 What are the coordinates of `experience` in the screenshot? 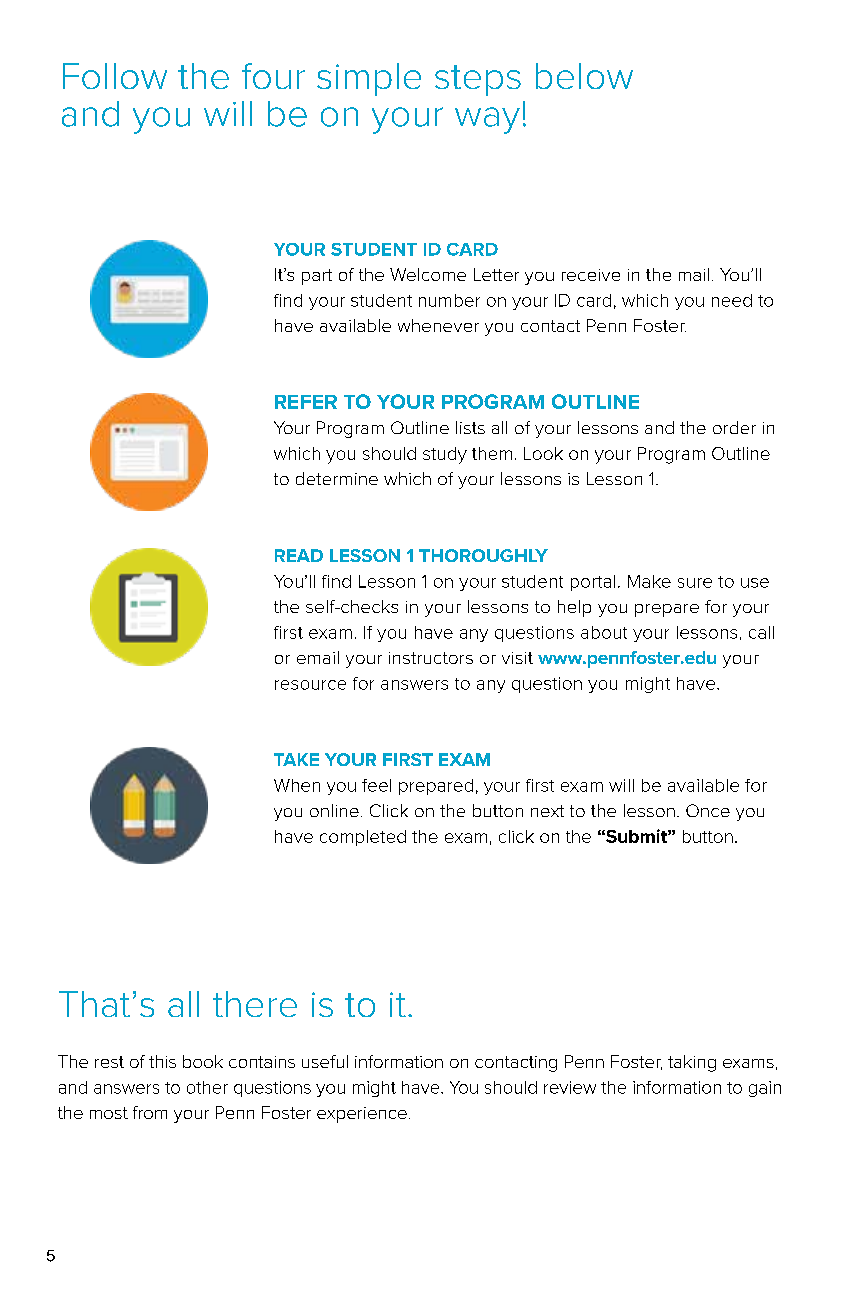 It's located at (362, 1115).
